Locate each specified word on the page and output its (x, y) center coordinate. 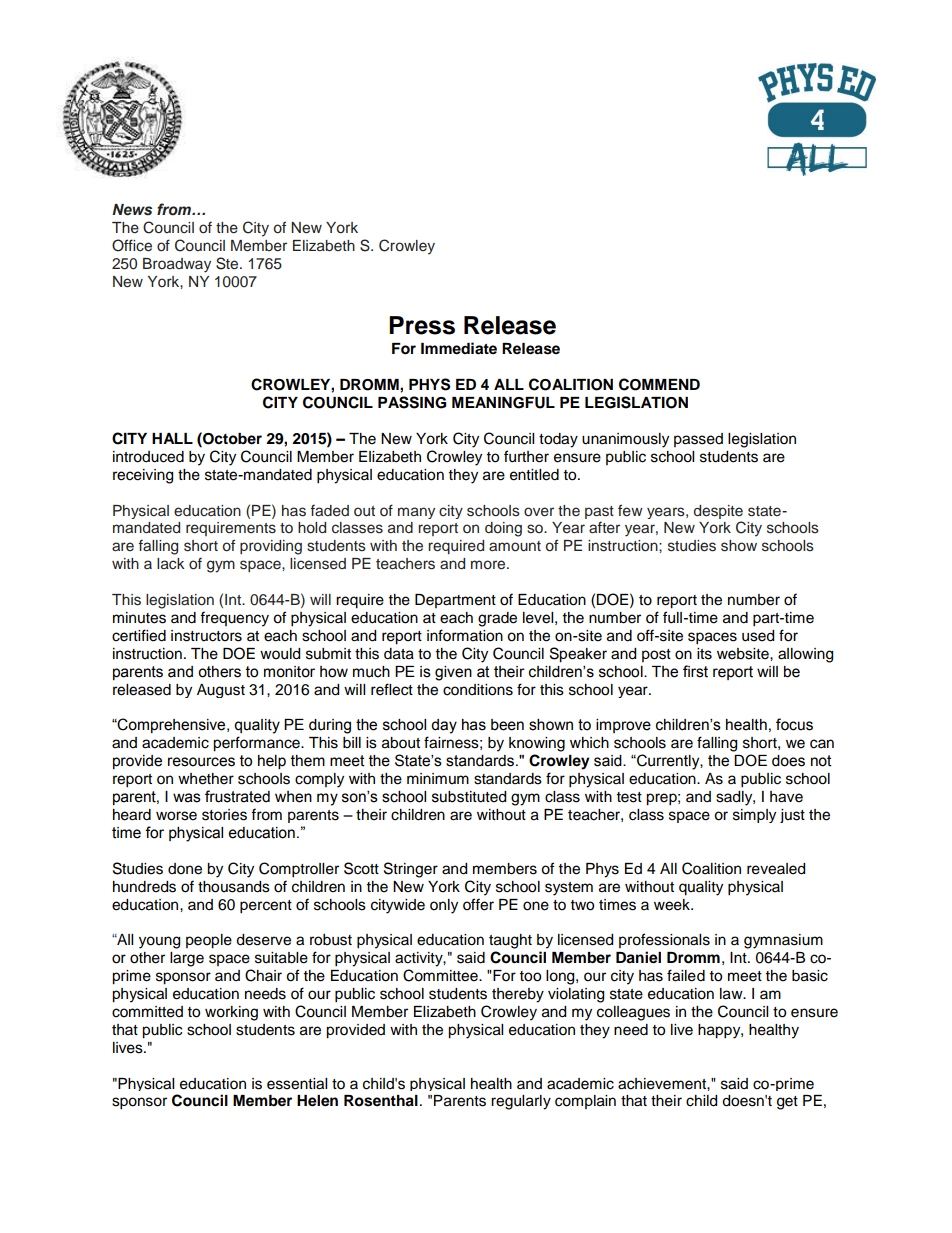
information (465, 635)
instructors (206, 636)
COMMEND (659, 384)
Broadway (177, 265)
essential (297, 1084)
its (704, 654)
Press (422, 325)
